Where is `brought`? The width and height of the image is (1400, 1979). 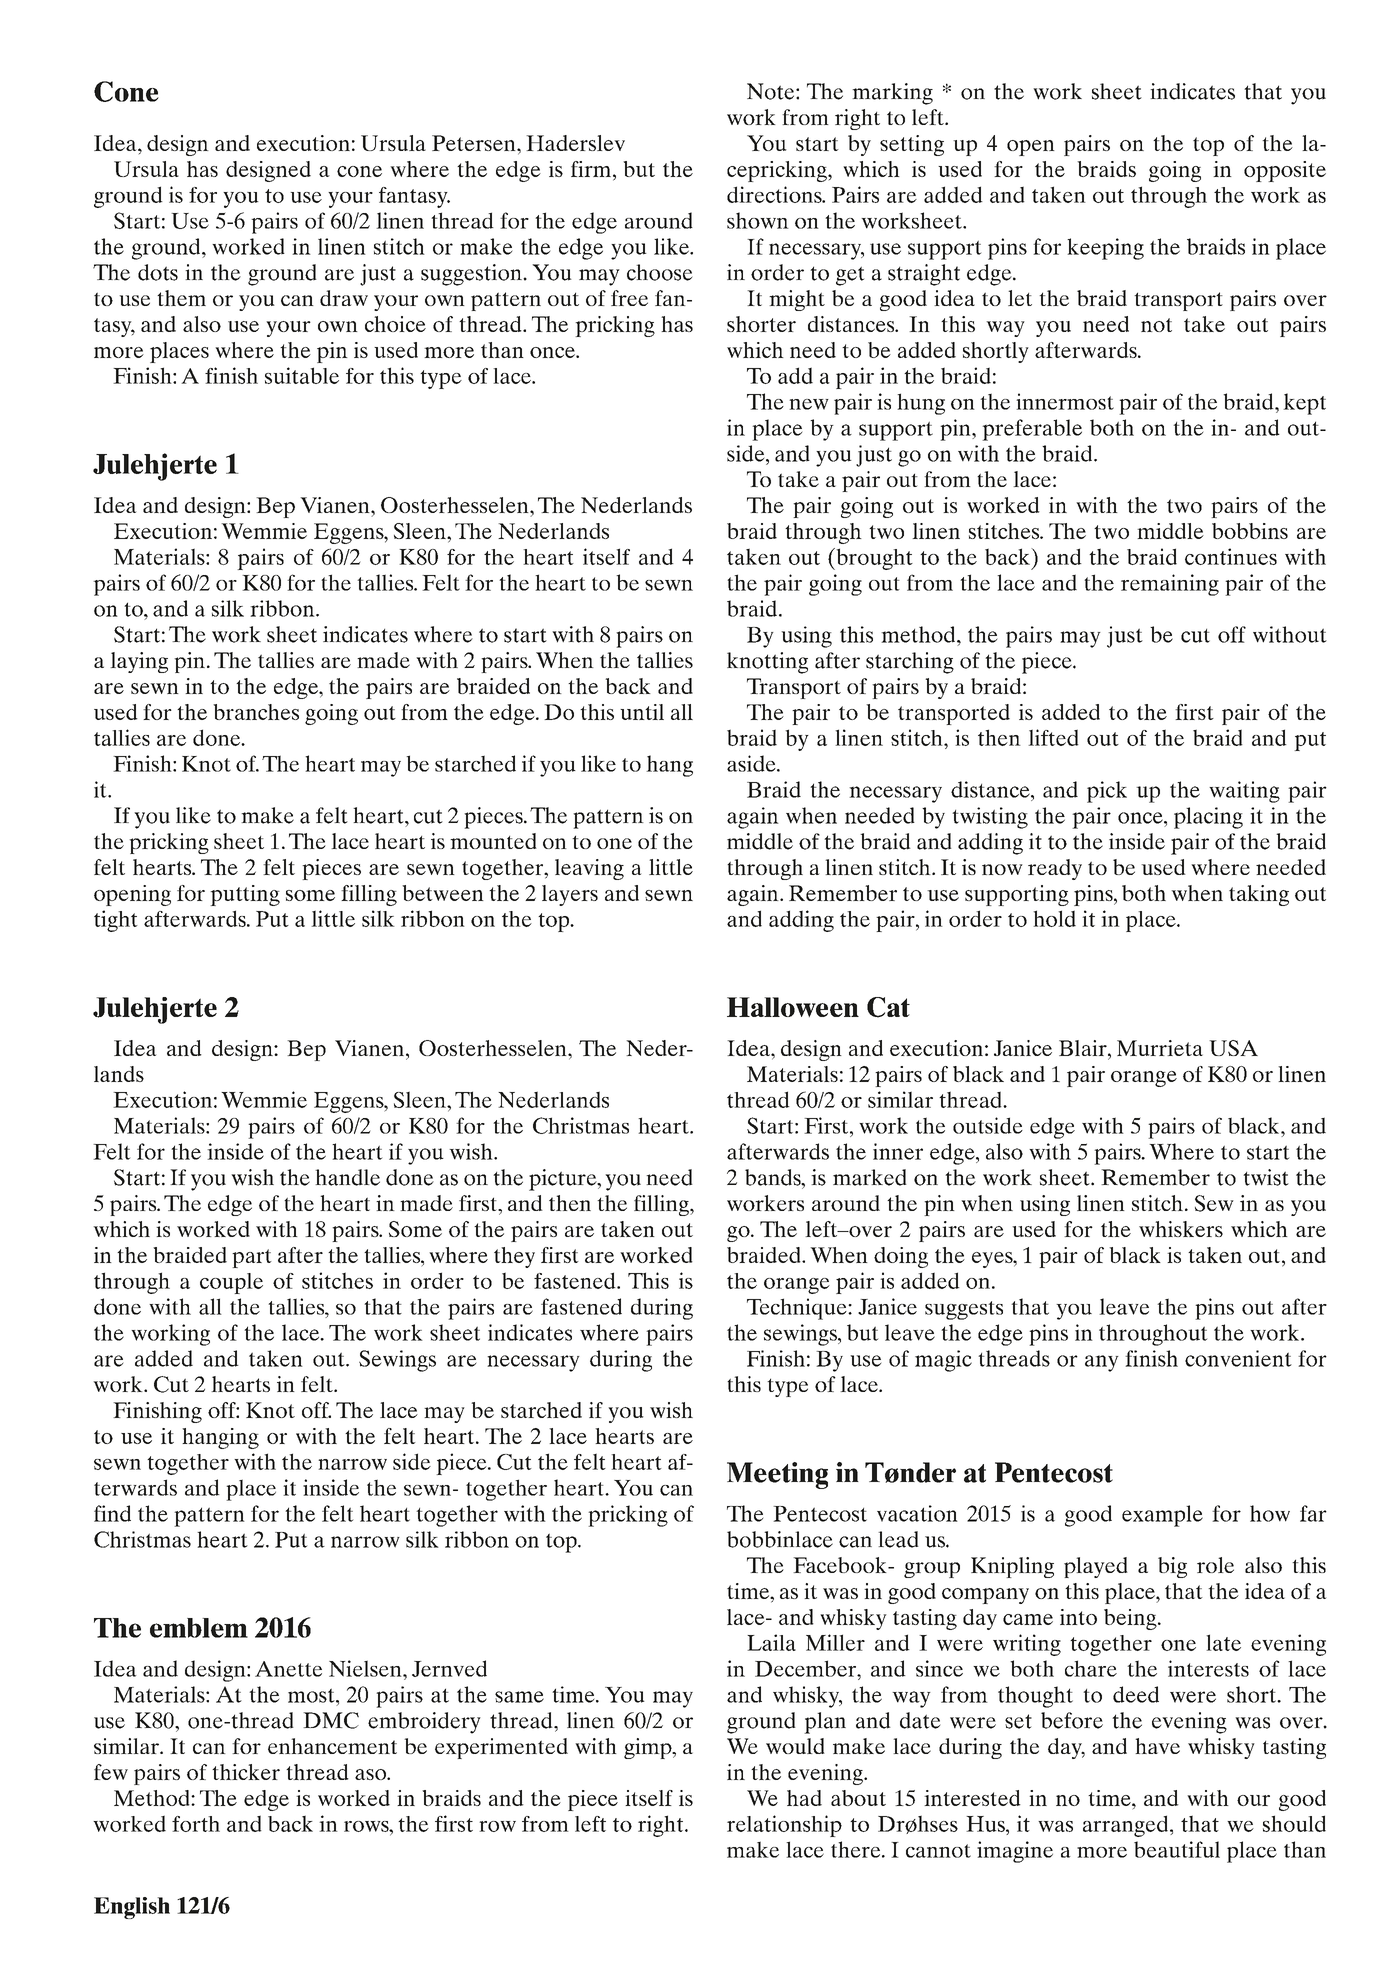 brought is located at coordinates (873, 559).
